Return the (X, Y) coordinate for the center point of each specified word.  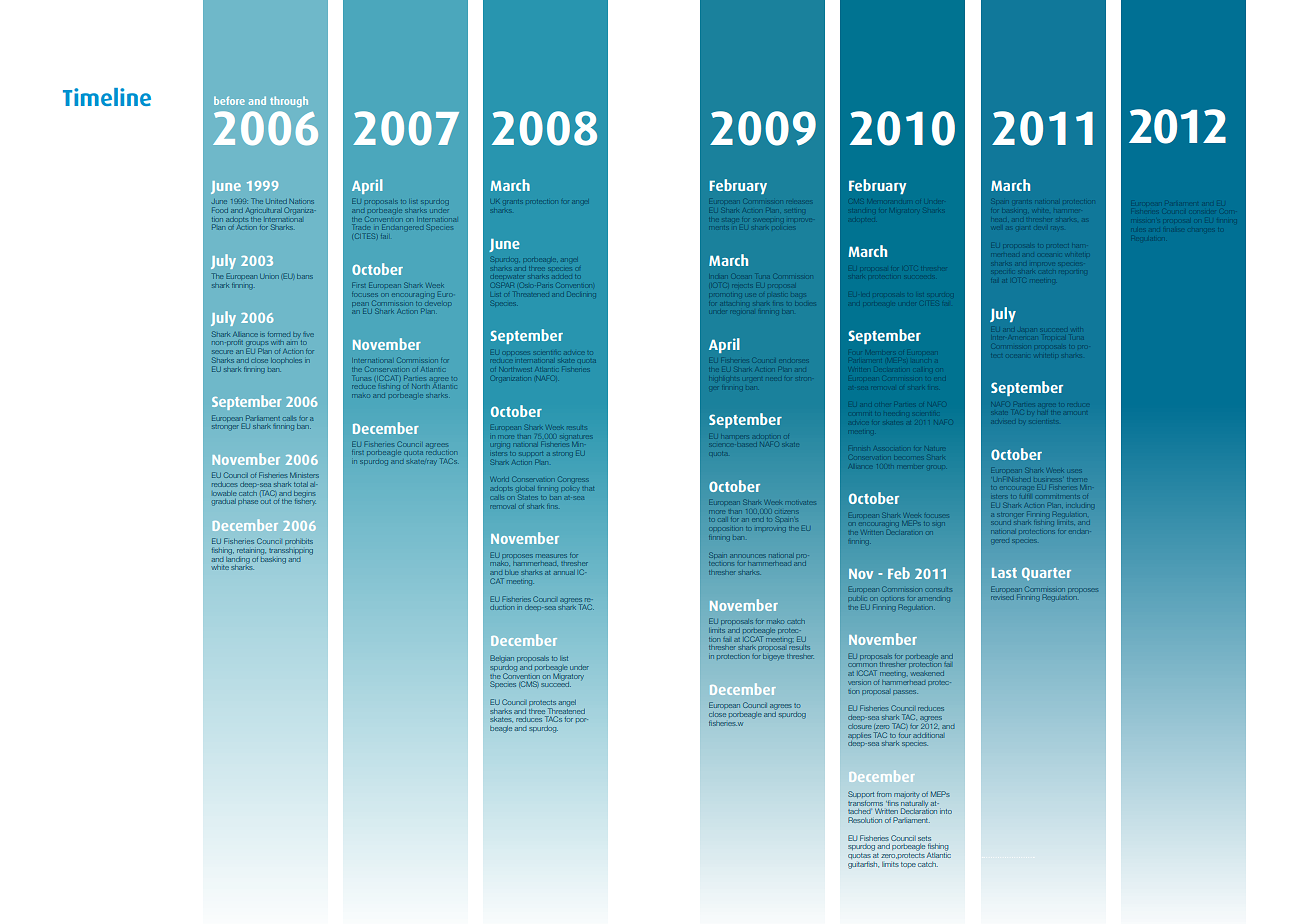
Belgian (502, 659)
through (289, 101)
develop (438, 304)
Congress (572, 479)
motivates (802, 502)
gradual (224, 502)
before (229, 100)
